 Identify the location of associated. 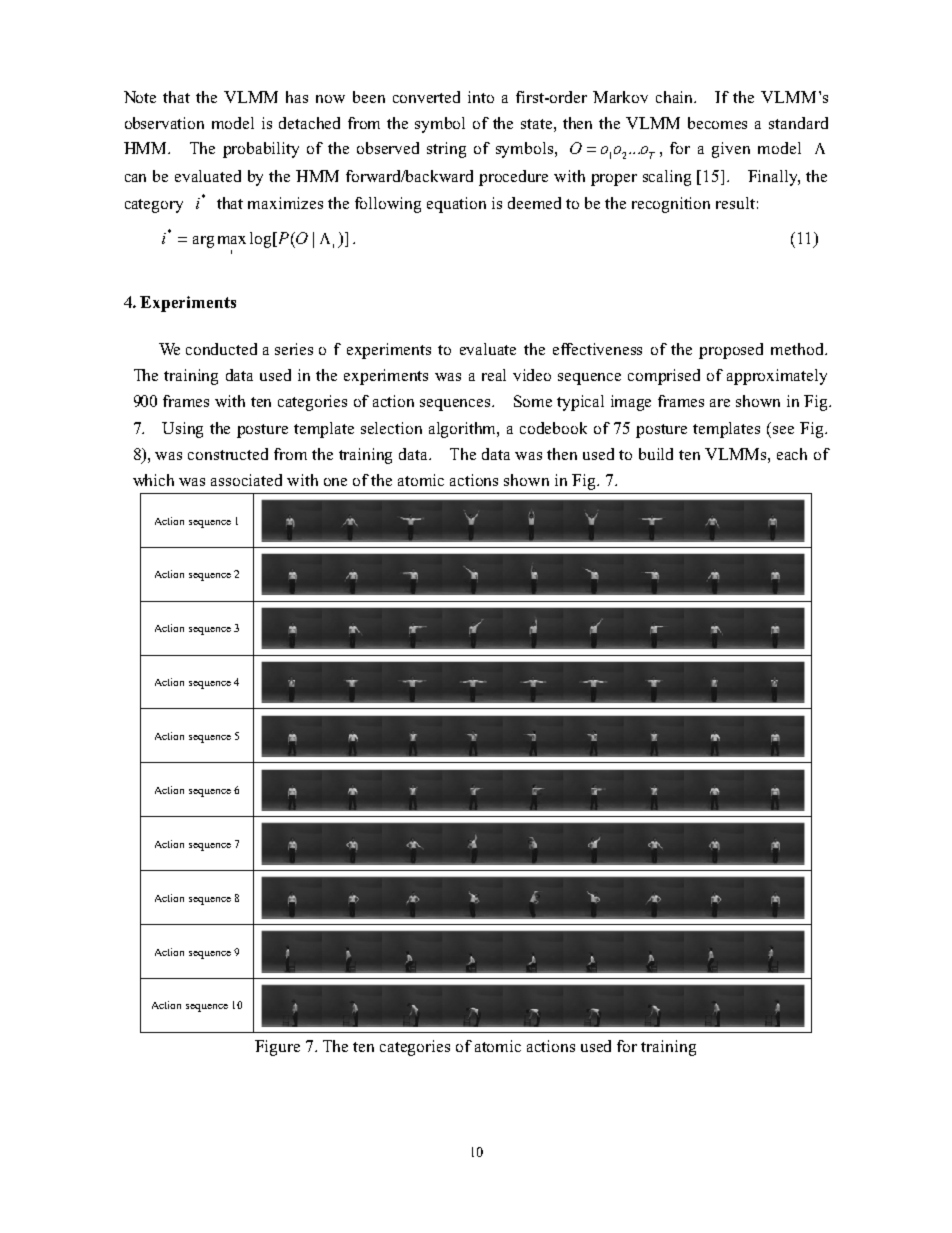
(246, 480).
